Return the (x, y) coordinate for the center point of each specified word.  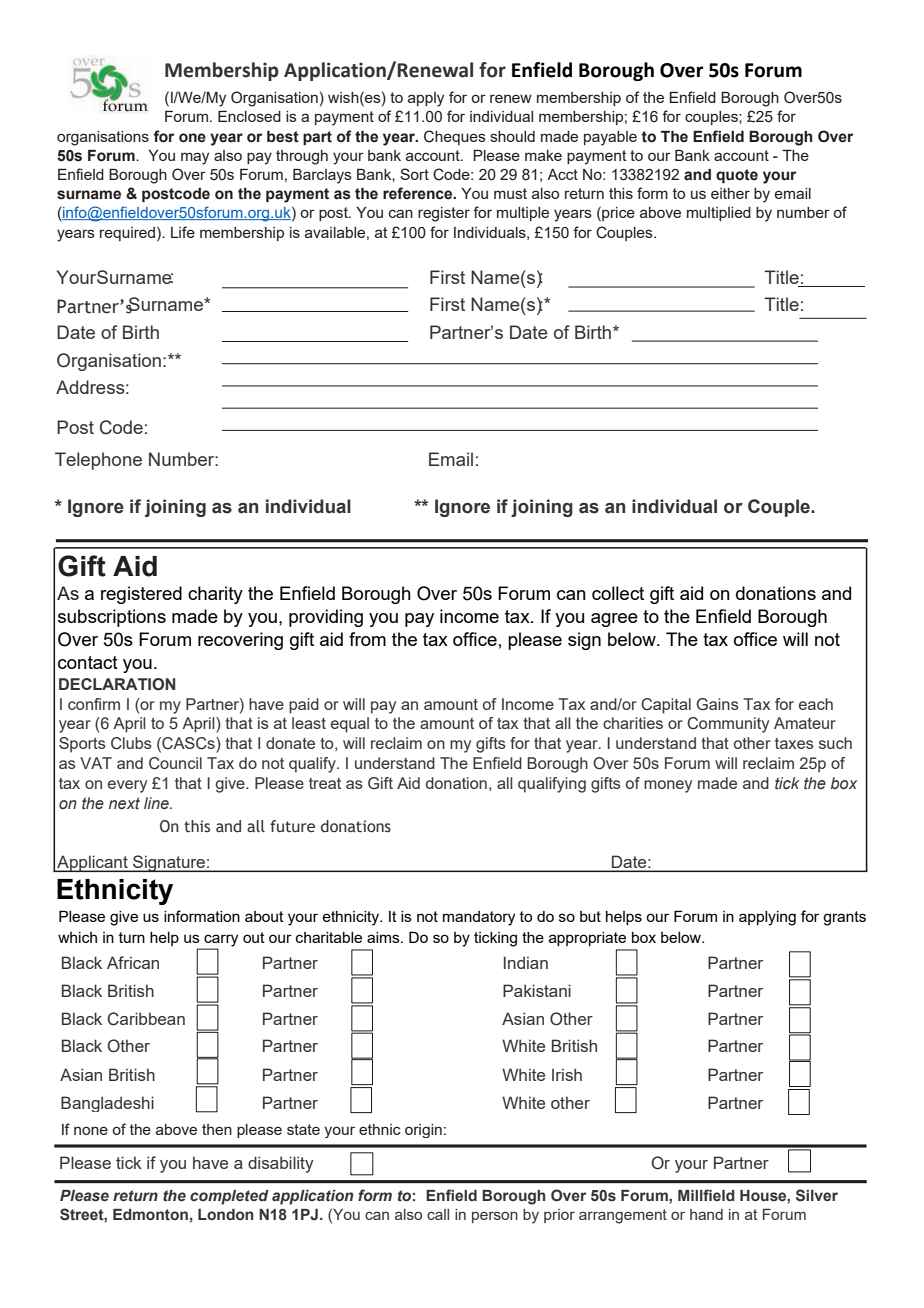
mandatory (479, 918)
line (157, 803)
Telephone (98, 461)
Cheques (455, 137)
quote (737, 176)
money (668, 786)
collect (618, 593)
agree (614, 620)
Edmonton (150, 1215)
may (195, 158)
